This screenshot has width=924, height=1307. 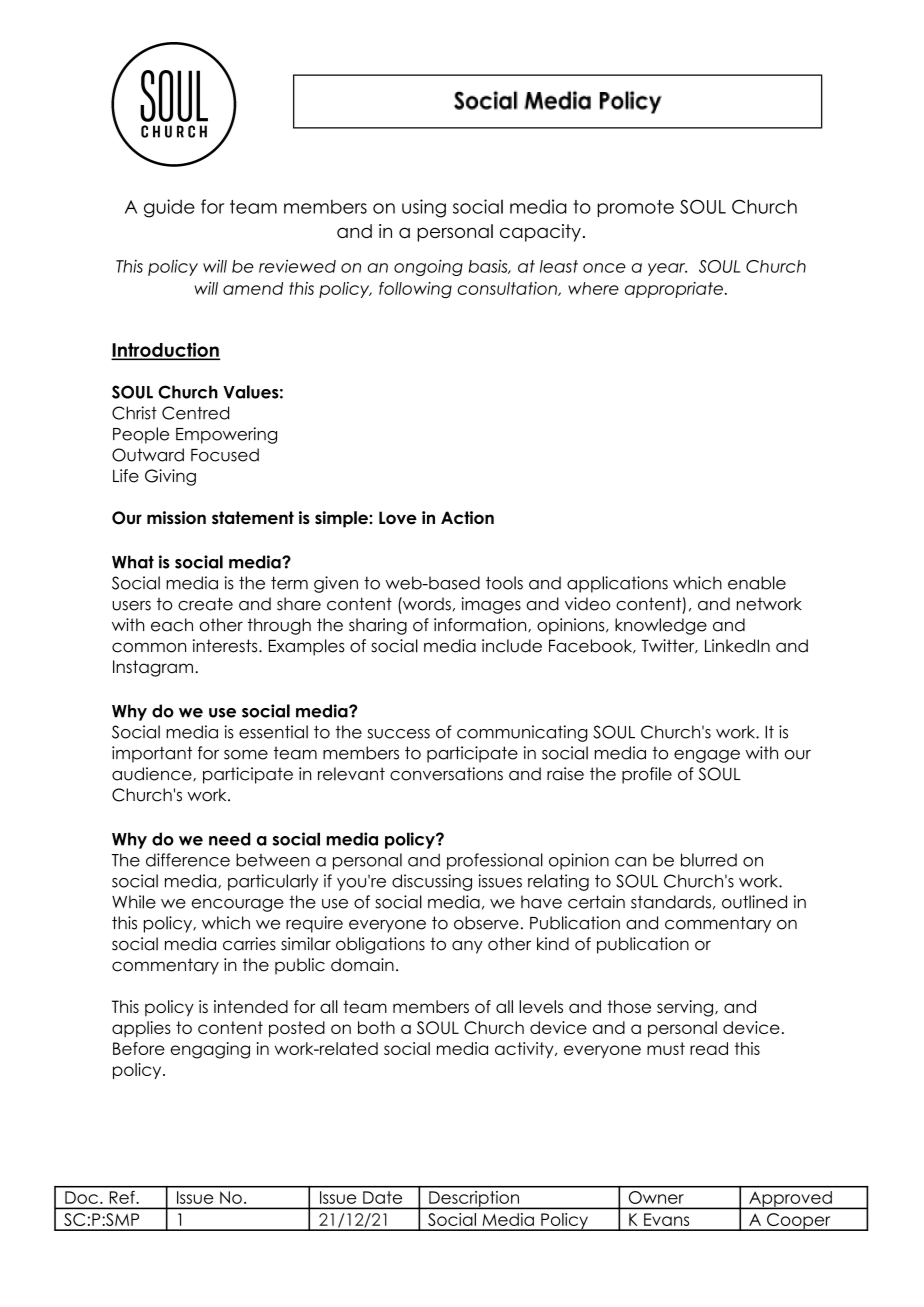 What do you see at coordinates (757, 583) in the screenshot?
I see `enable` at bounding box center [757, 583].
